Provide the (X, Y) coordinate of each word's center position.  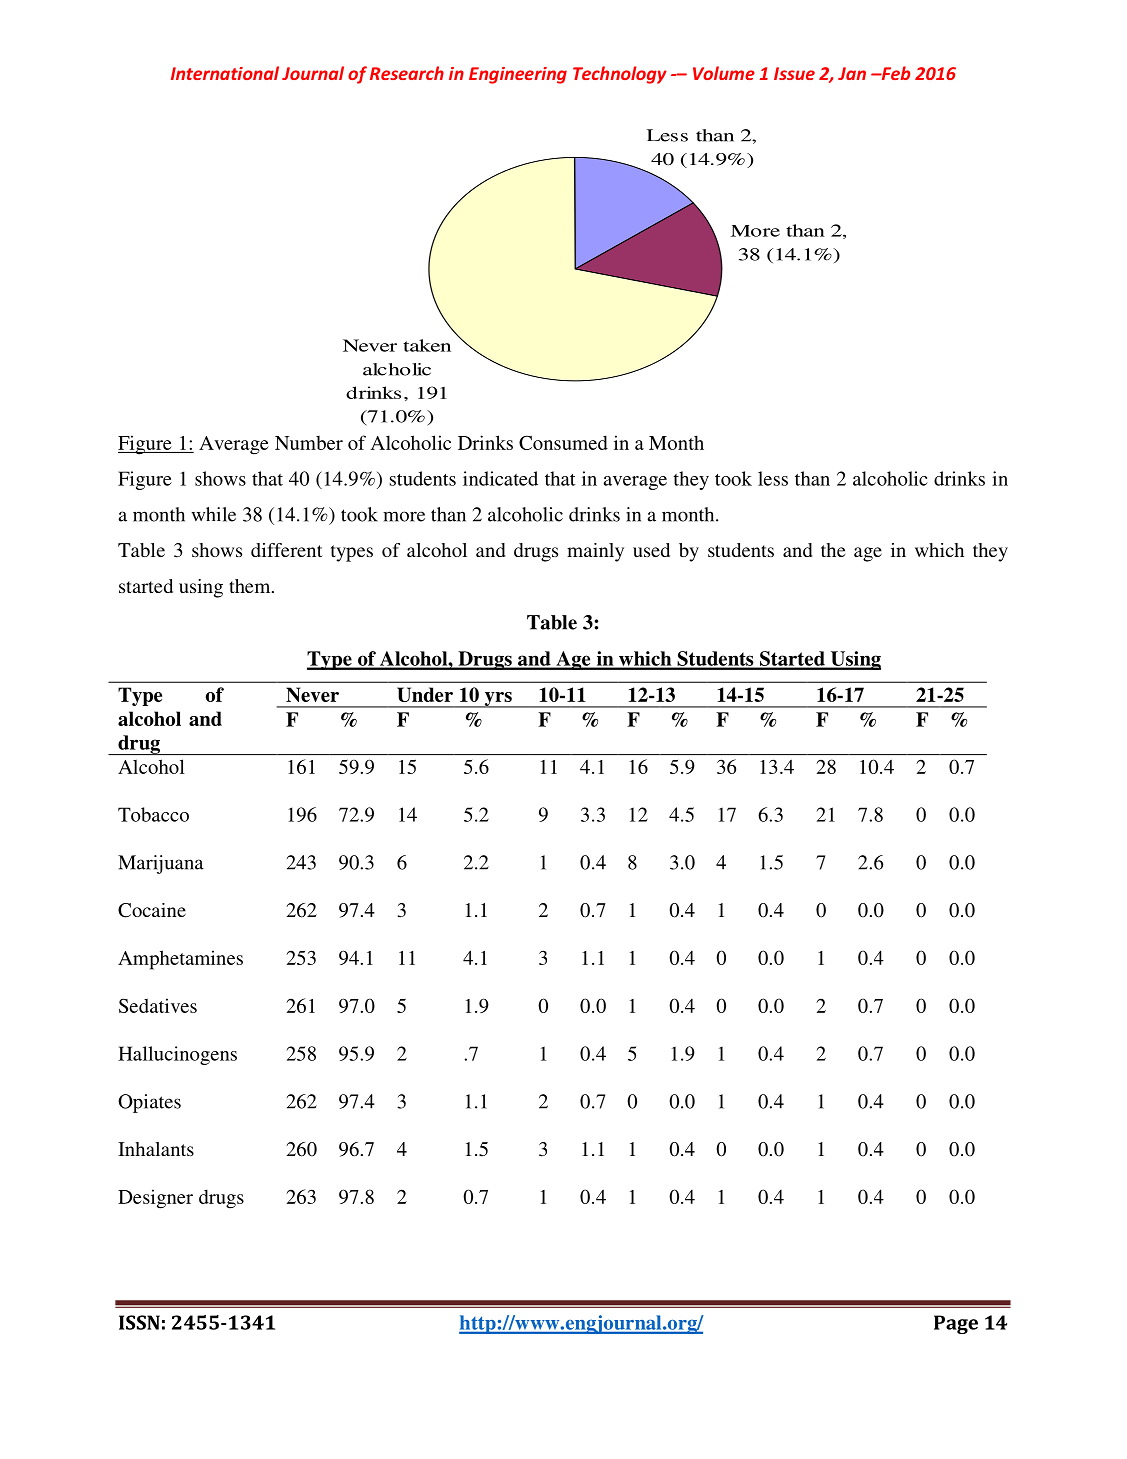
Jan (852, 73)
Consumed (563, 442)
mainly (595, 552)
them (251, 586)
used (651, 550)
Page (956, 1324)
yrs (498, 700)
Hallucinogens (177, 1055)
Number (309, 443)
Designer (155, 1199)
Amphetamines (180, 960)
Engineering (518, 75)
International (225, 73)
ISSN (139, 1322)
